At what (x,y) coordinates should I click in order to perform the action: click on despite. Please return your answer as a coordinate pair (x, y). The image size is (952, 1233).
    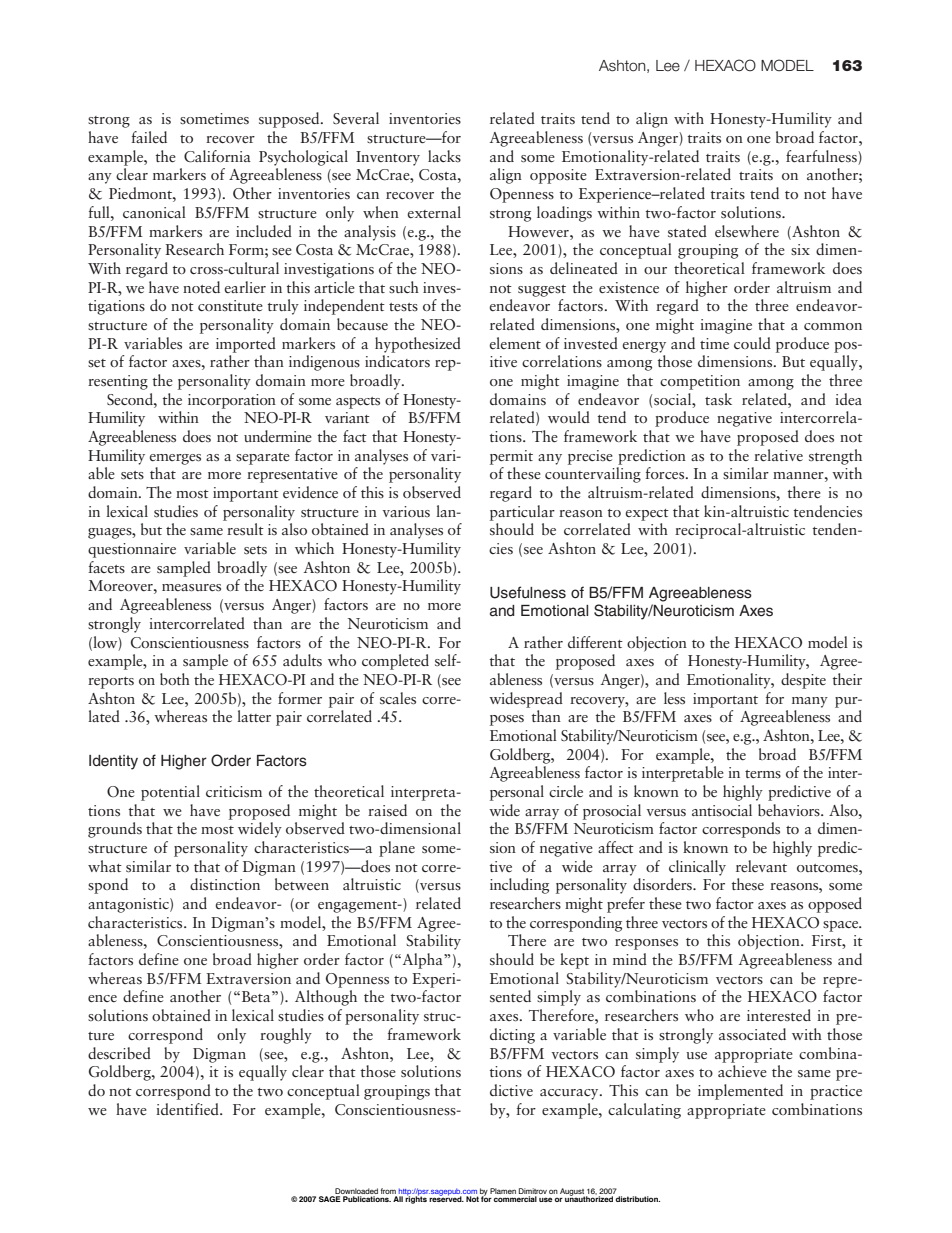
    Looking at the image, I should click on (803, 681).
